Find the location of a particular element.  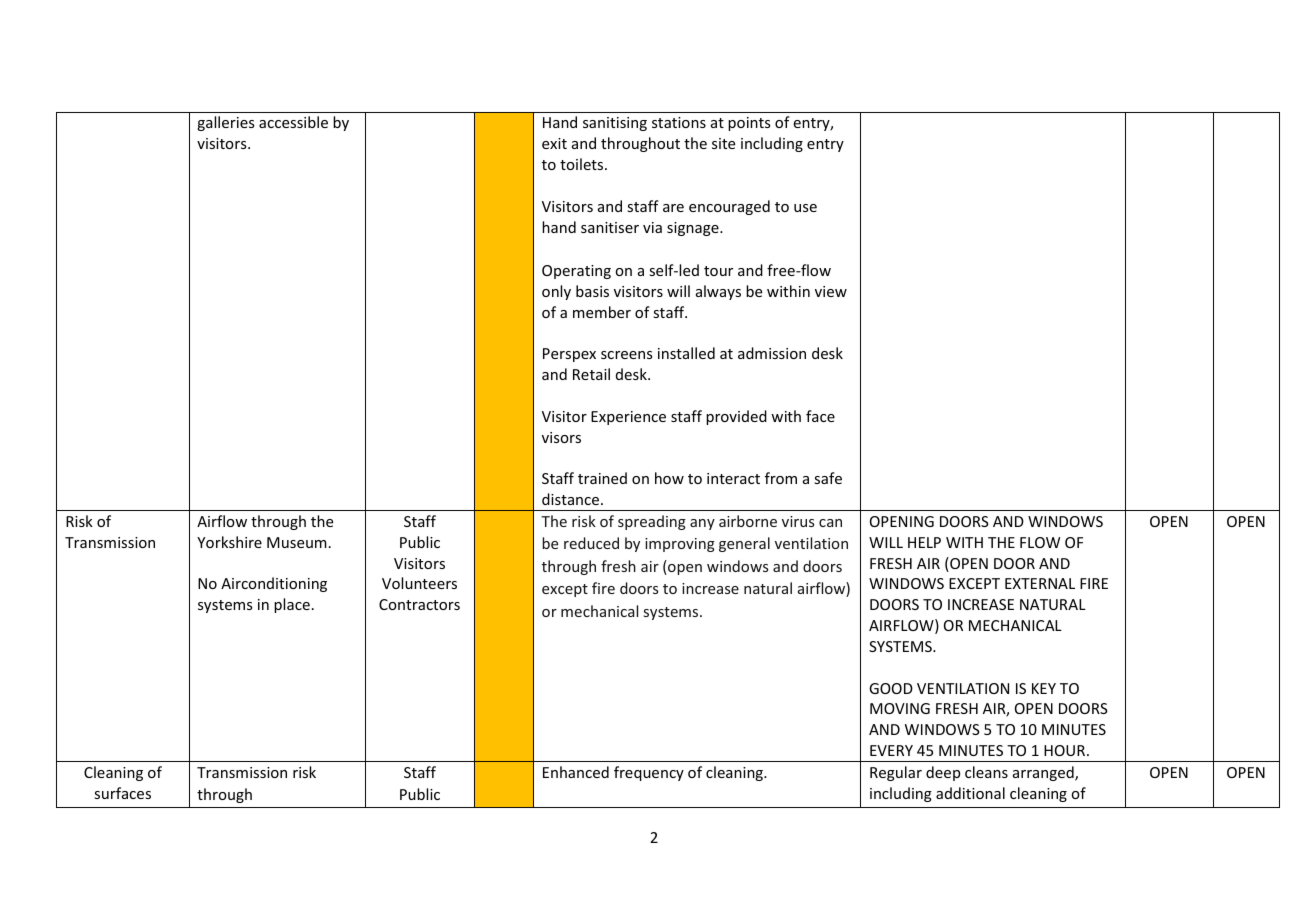

how is located at coordinates (669, 478).
